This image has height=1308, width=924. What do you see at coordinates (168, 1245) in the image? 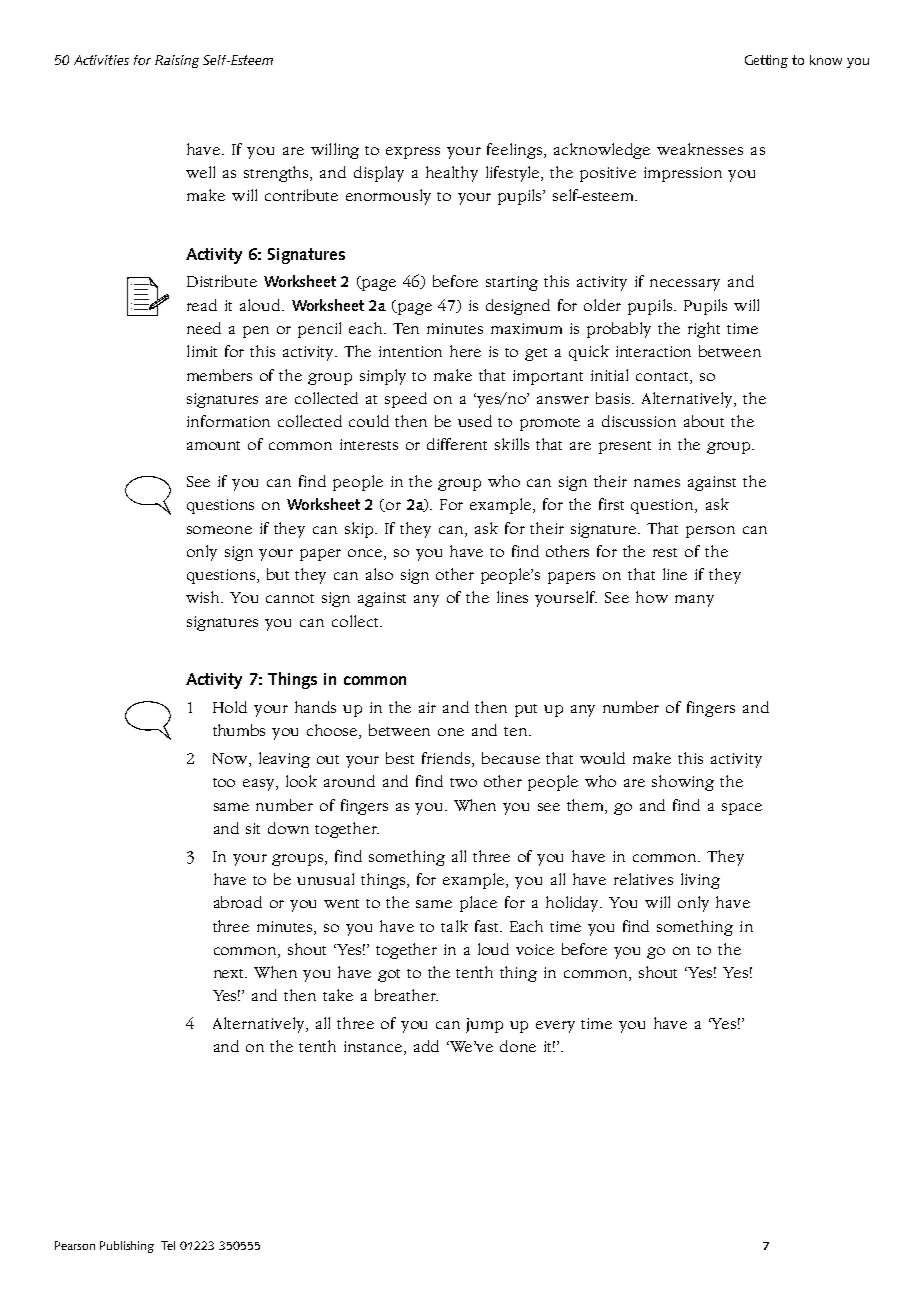
I see `Tel` at bounding box center [168, 1245].
